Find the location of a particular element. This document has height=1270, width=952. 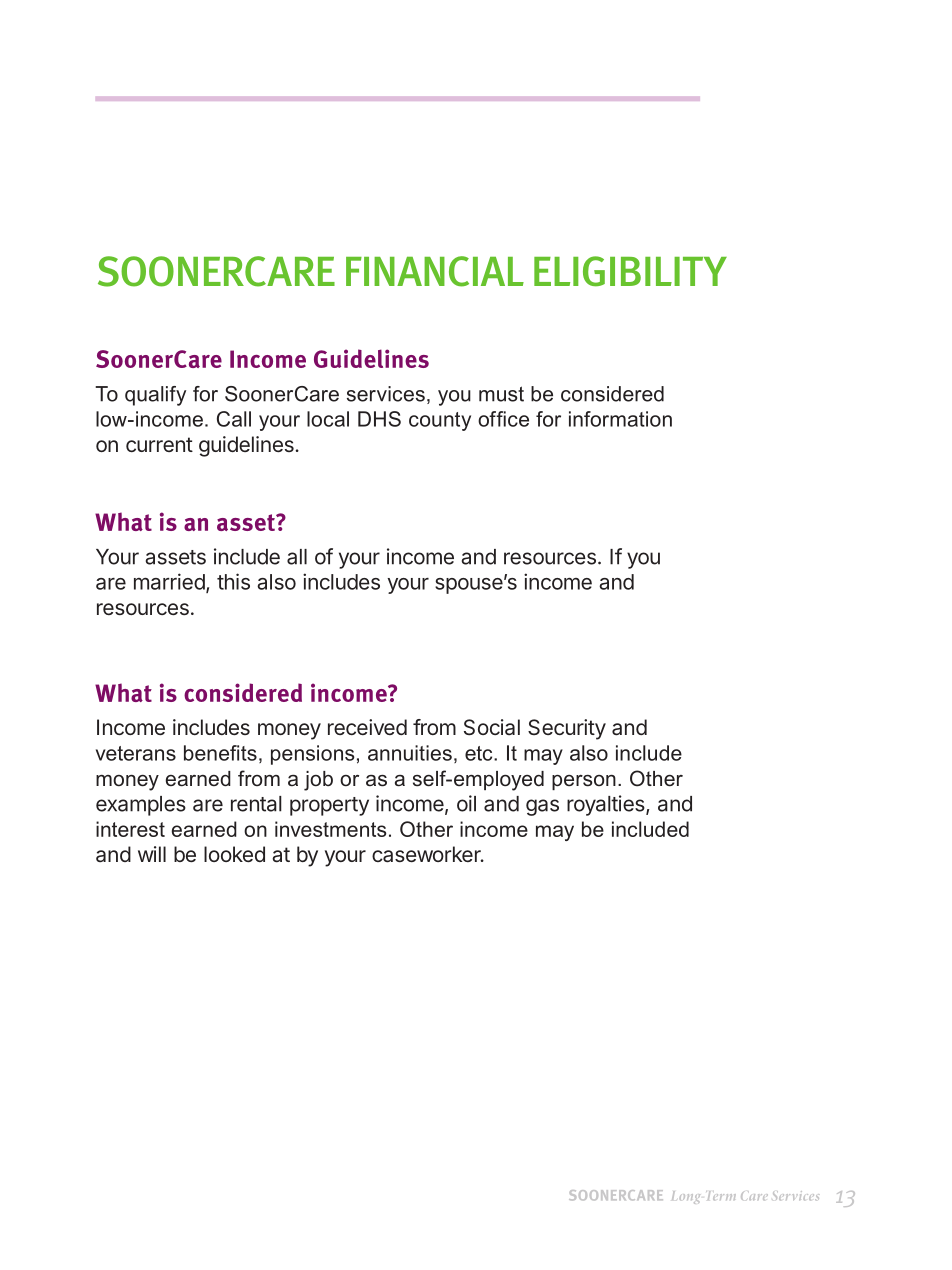

DHS is located at coordinates (379, 419).
